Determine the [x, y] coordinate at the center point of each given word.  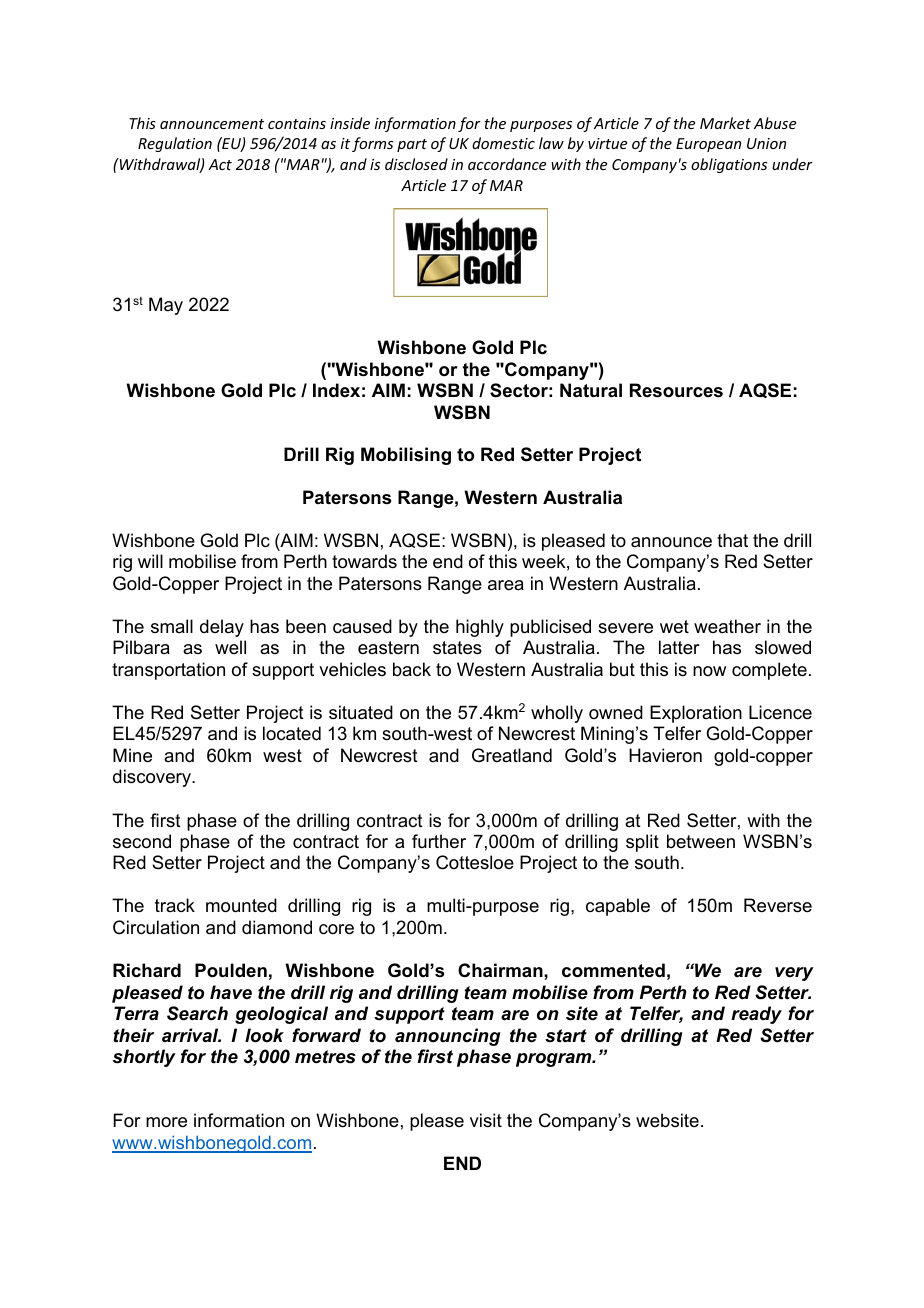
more [166, 1122]
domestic [503, 143]
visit [486, 1120]
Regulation [175, 144]
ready [756, 1015]
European [708, 145]
